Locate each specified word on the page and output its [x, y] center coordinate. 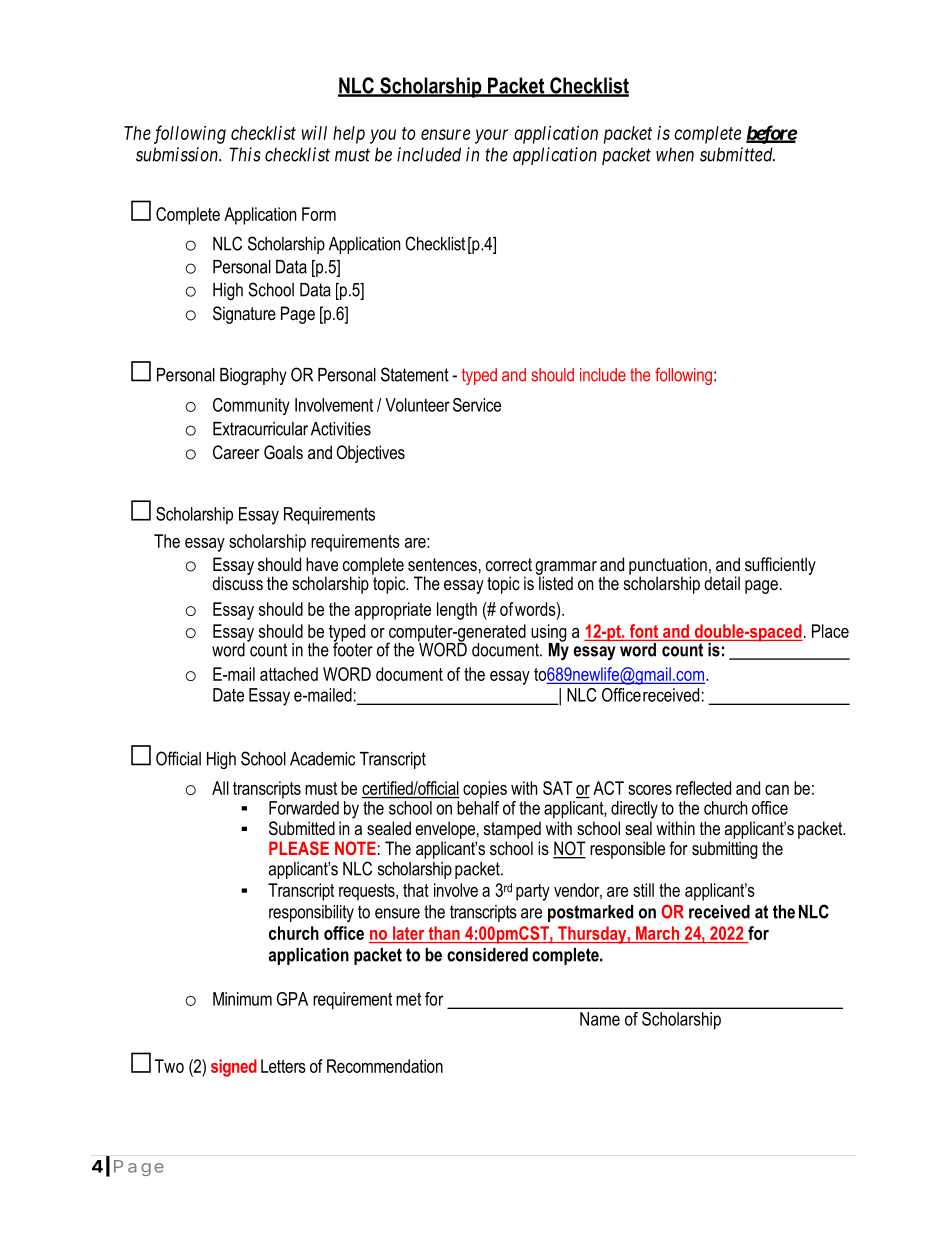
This [245, 154]
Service [477, 405]
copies [485, 790]
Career [236, 452]
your [491, 136]
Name [600, 1019]
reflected [703, 788]
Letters [283, 1066]
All [220, 788]
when [675, 154]
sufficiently [780, 566]
